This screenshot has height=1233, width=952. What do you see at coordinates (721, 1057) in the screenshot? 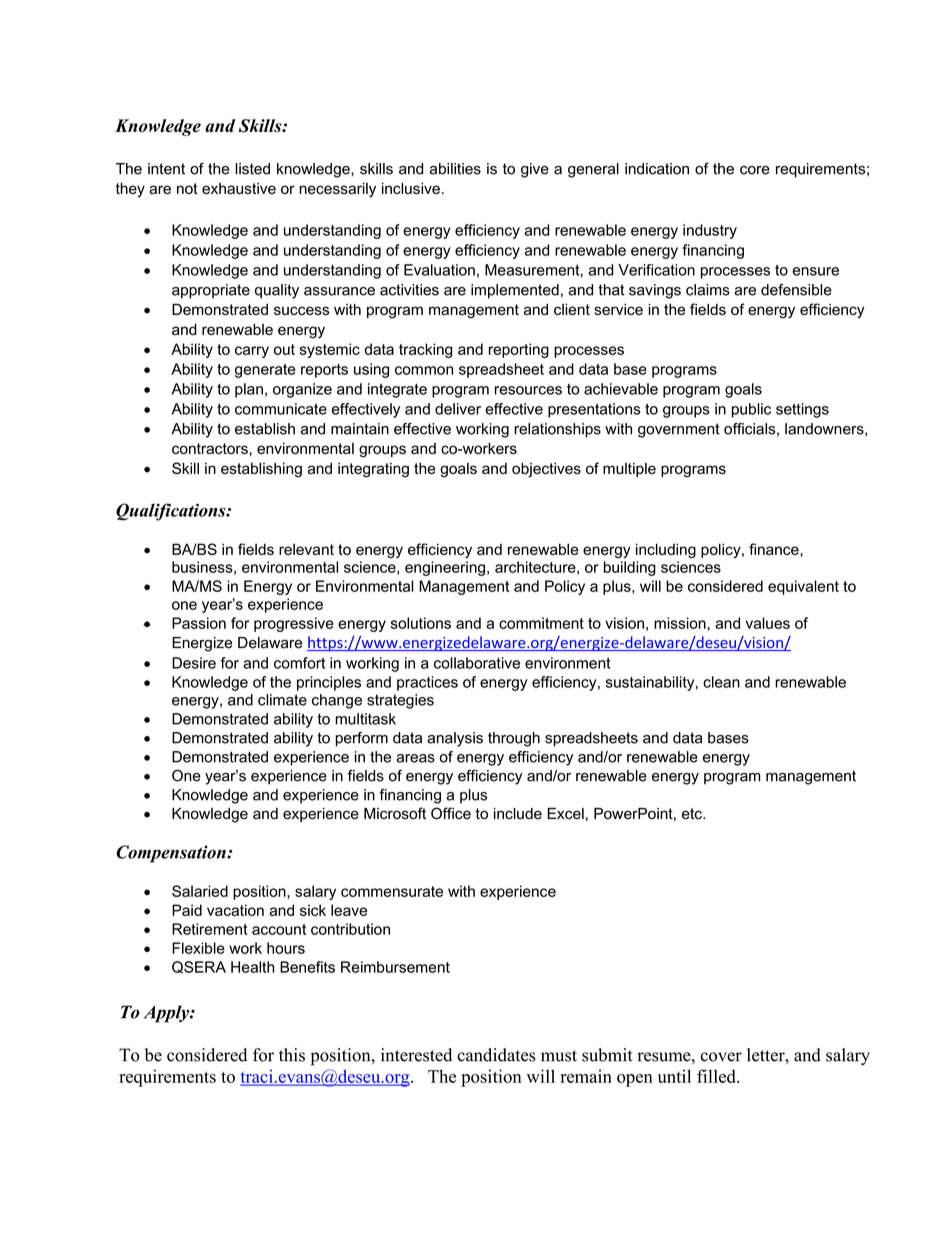
I see `cover` at bounding box center [721, 1057].
